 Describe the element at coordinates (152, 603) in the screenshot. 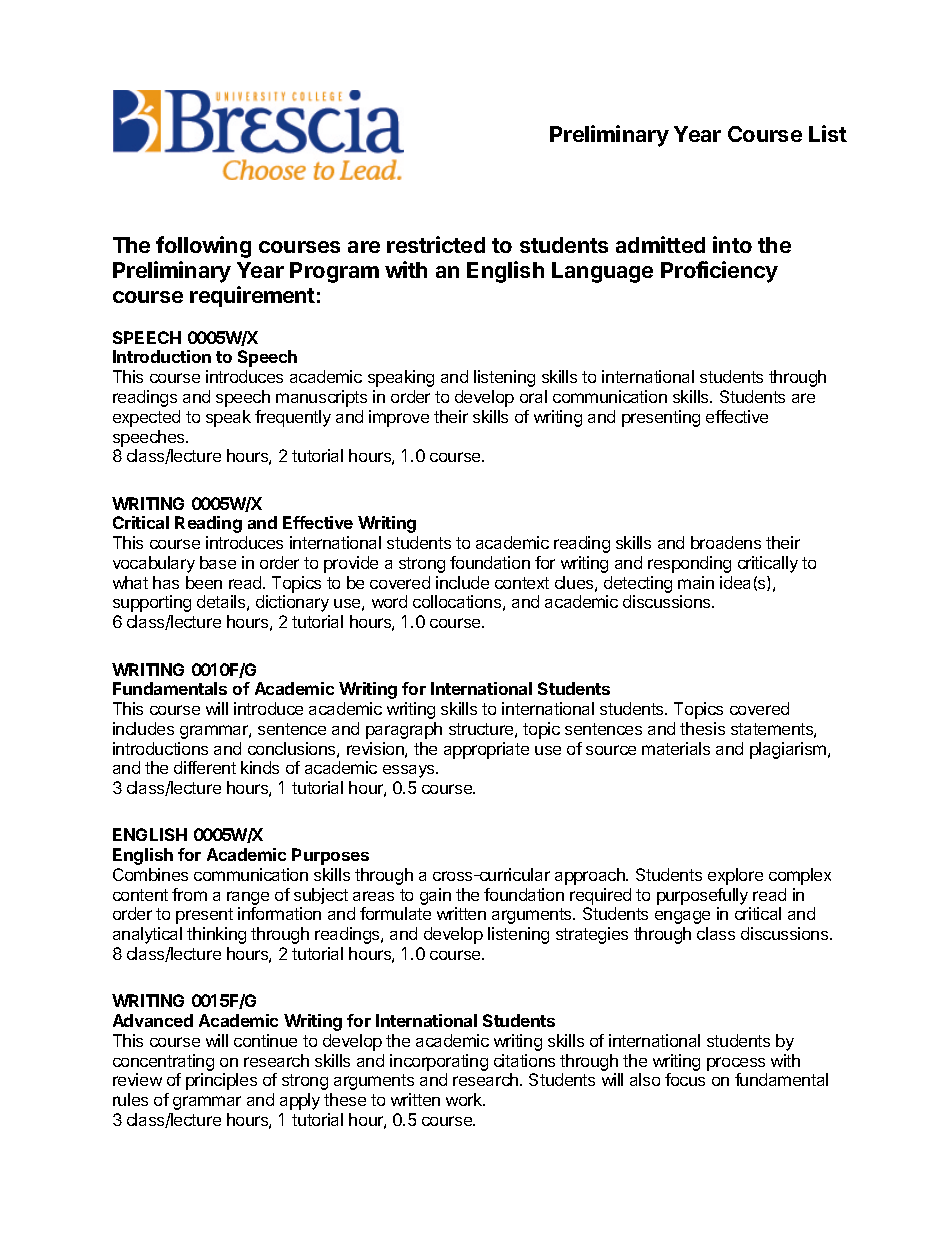

I see `supporting` at that location.
